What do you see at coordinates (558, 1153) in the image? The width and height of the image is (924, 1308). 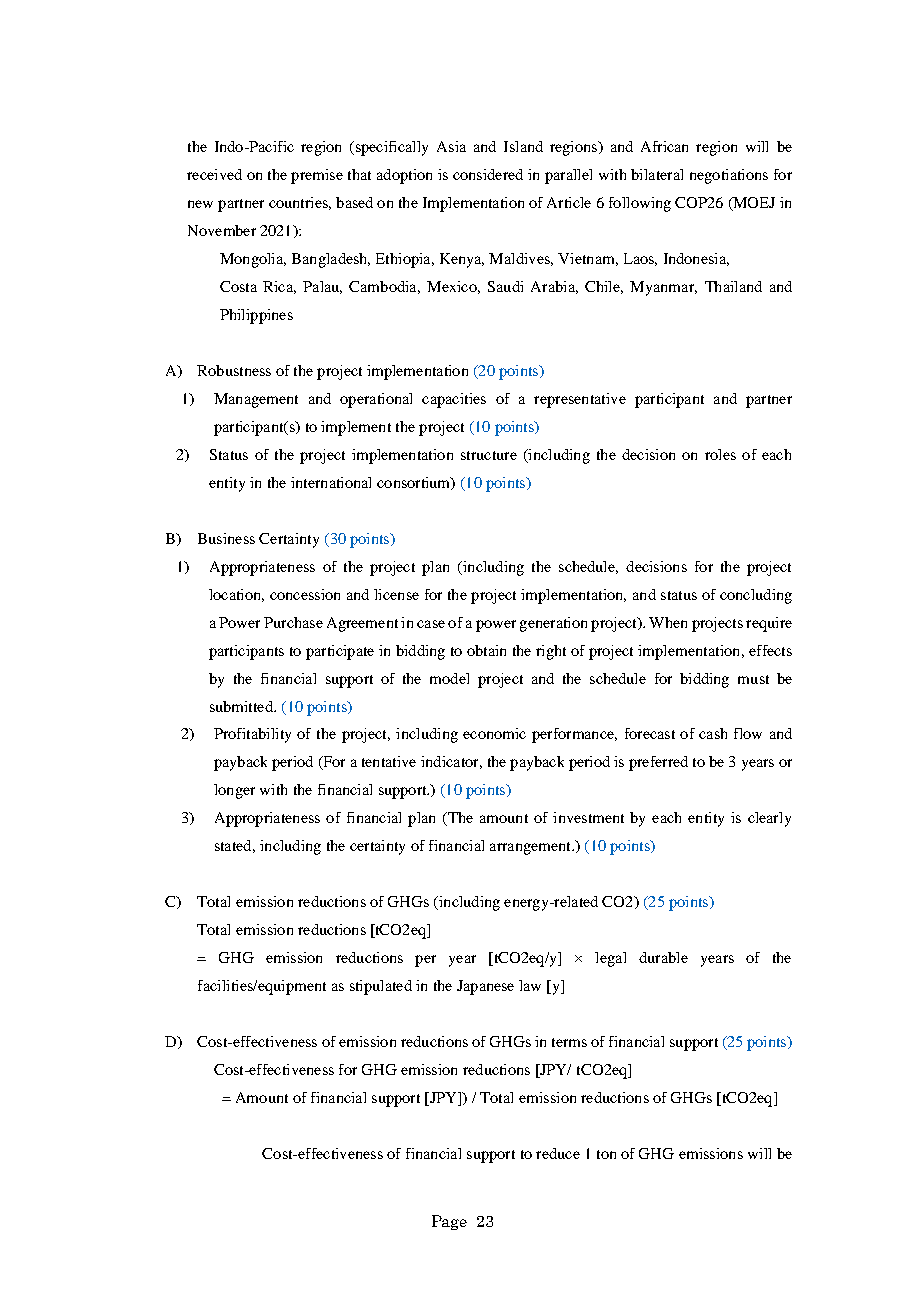 I see `reduce` at bounding box center [558, 1153].
